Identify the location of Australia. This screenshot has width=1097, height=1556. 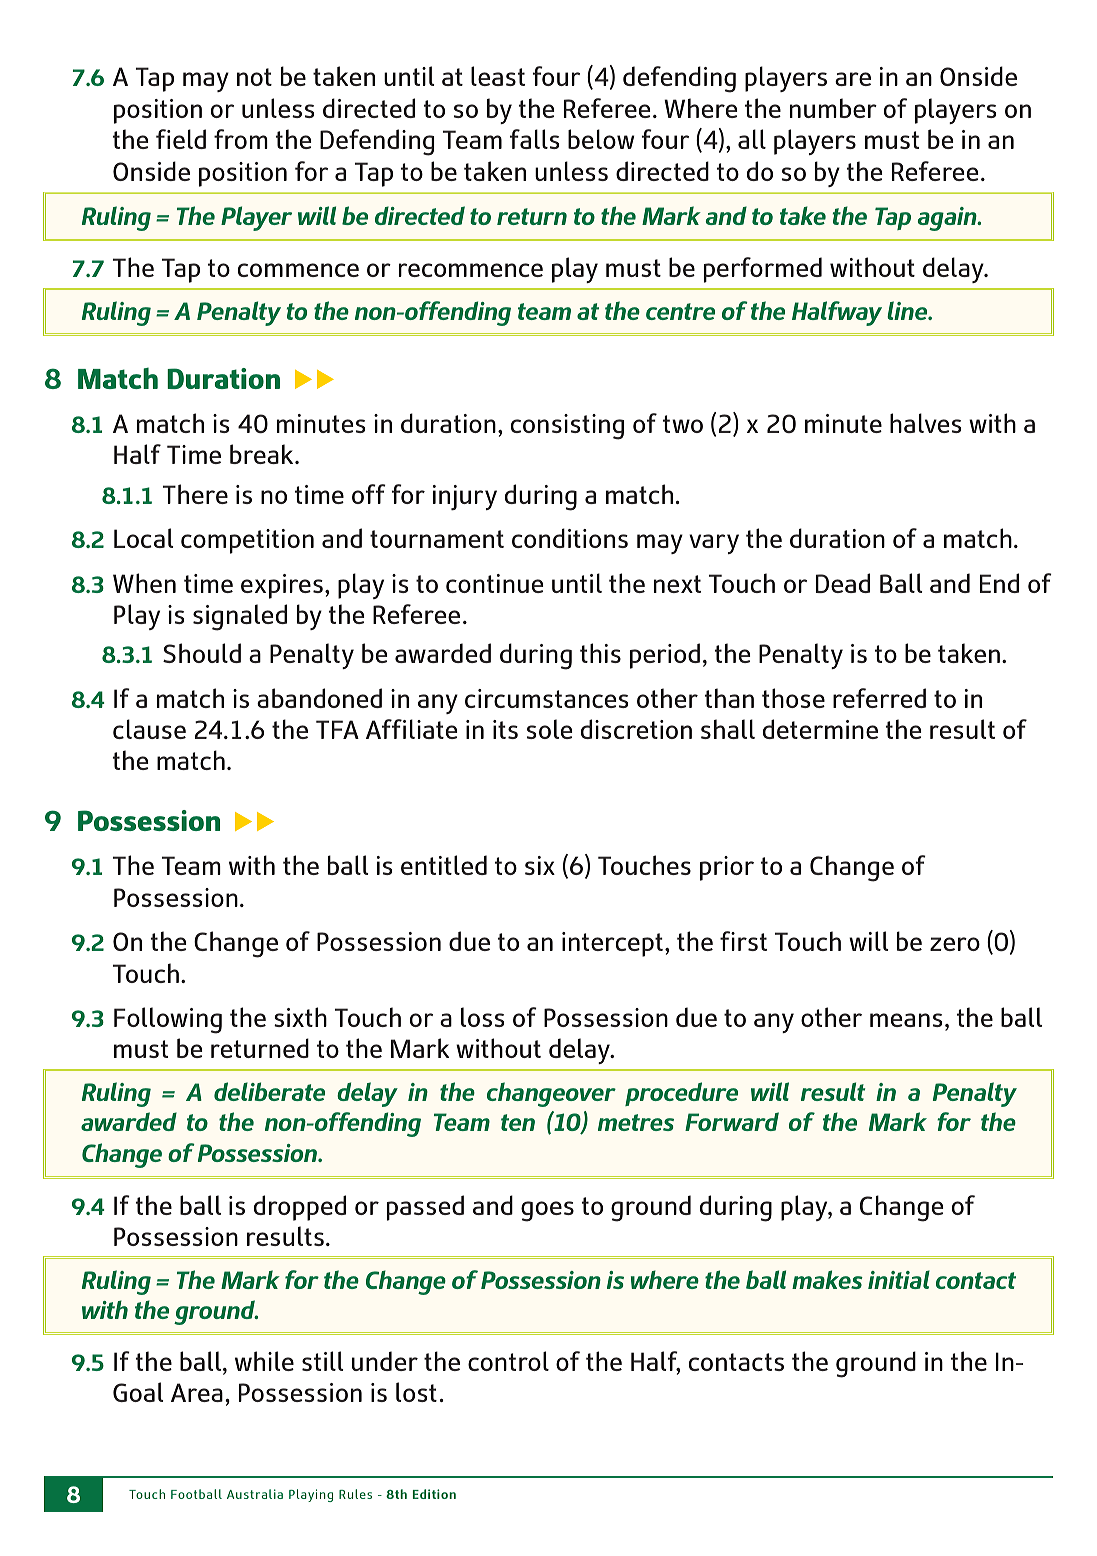
(255, 1494).
